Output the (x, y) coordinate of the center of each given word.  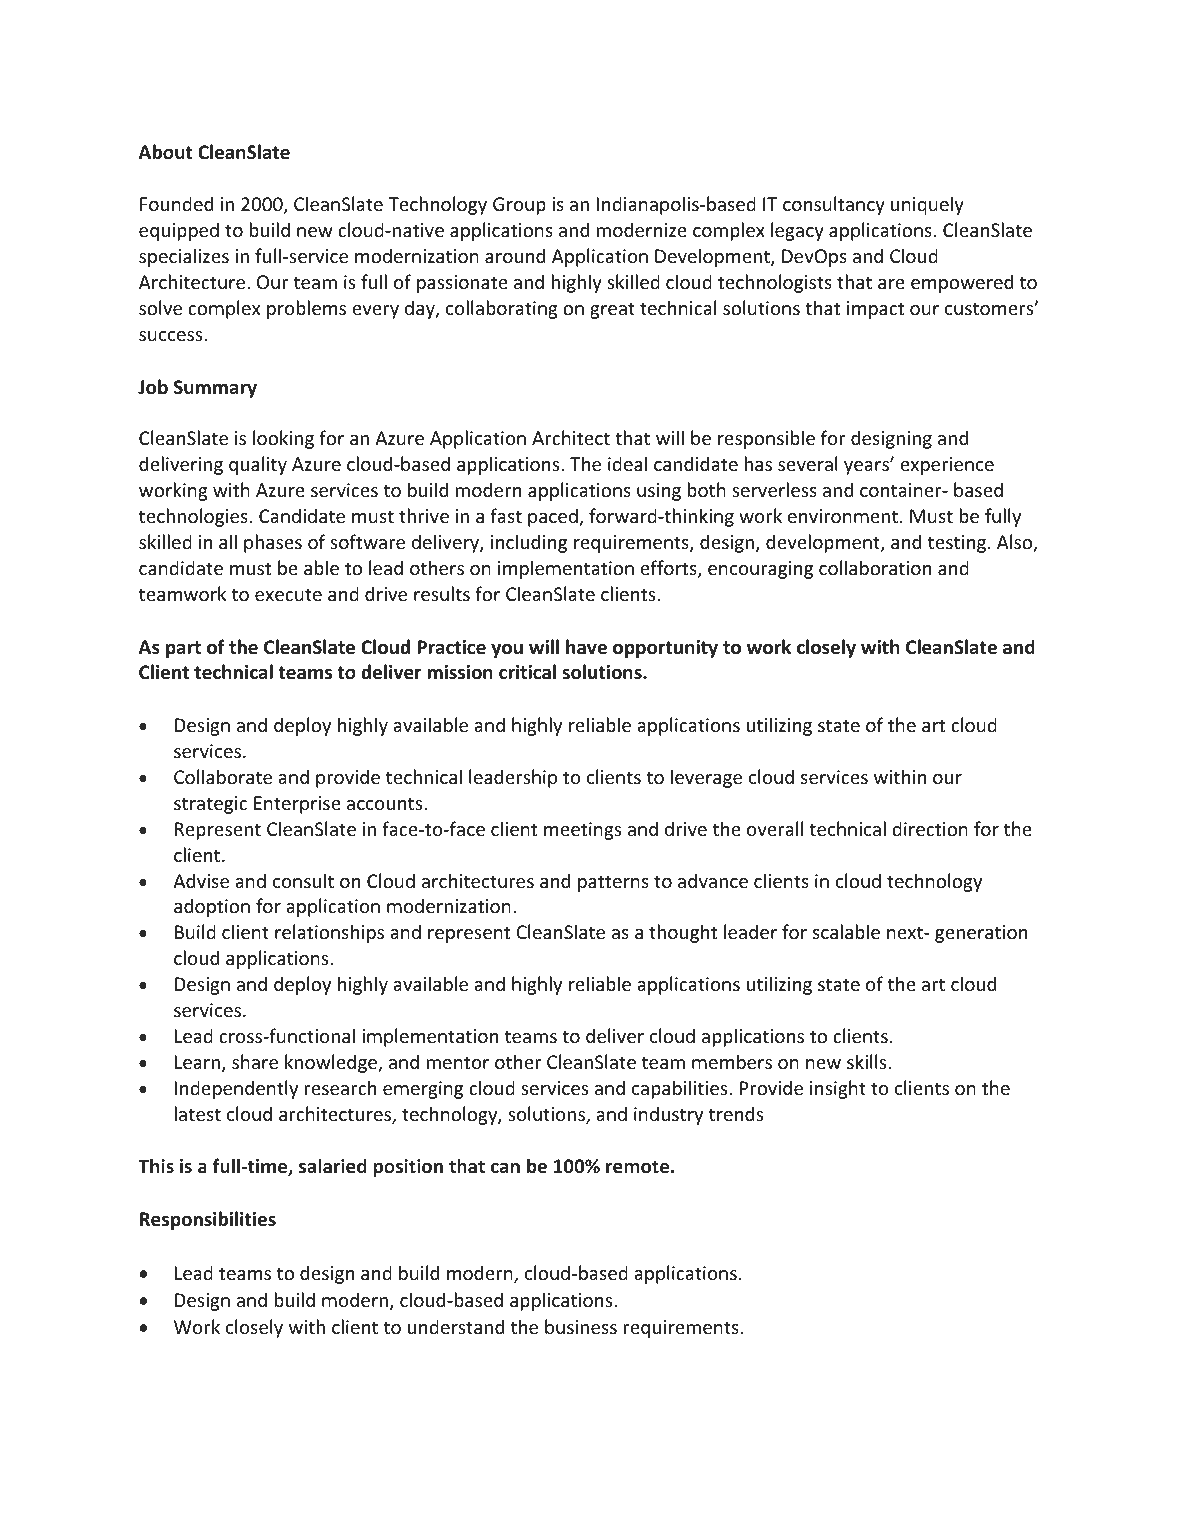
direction (930, 828)
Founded (176, 203)
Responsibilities (208, 1220)
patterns (613, 883)
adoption (212, 907)
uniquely (927, 205)
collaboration (875, 567)
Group (519, 206)
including (529, 543)
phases (273, 543)
